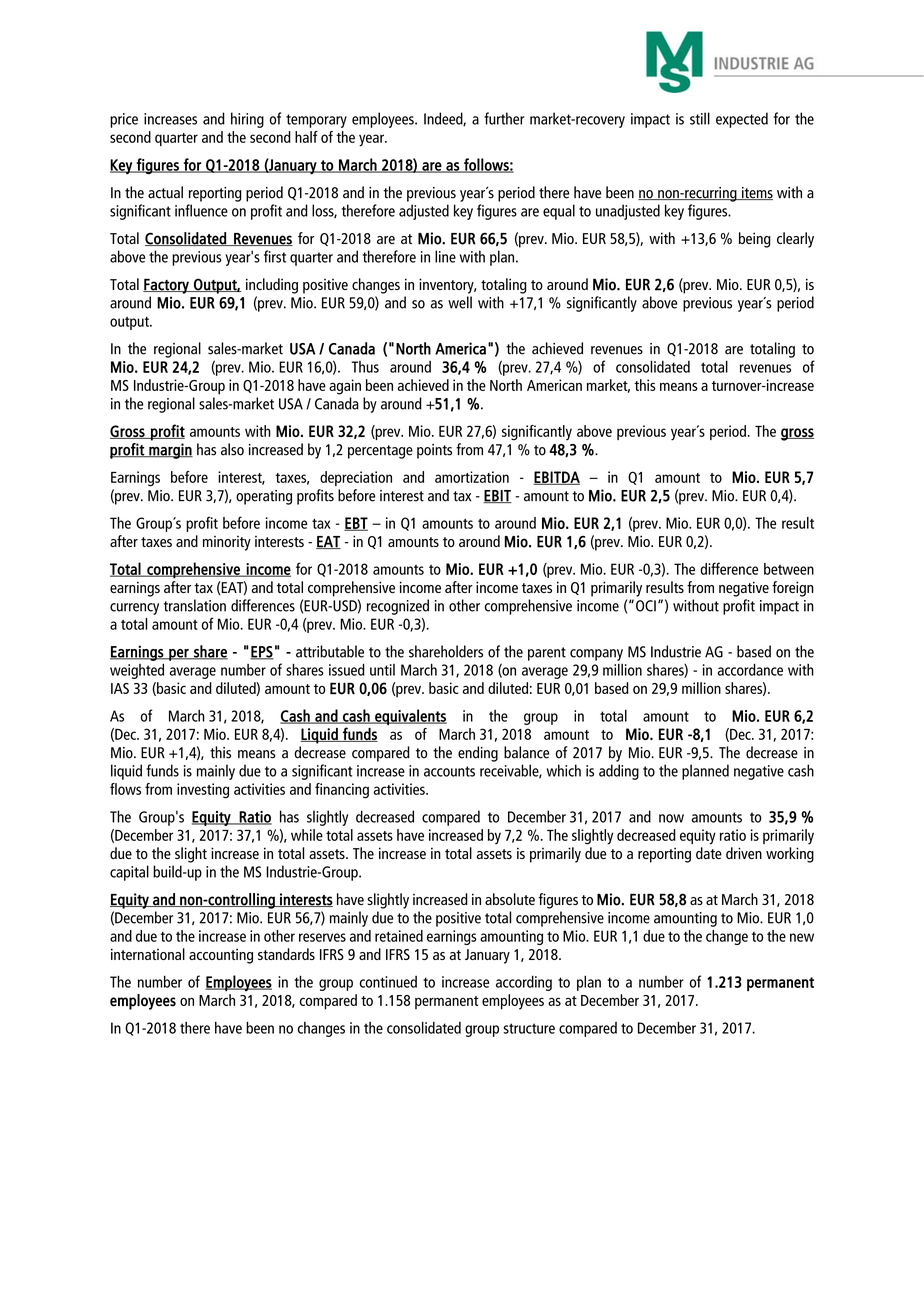  I want to click on recognized, so click(398, 607).
